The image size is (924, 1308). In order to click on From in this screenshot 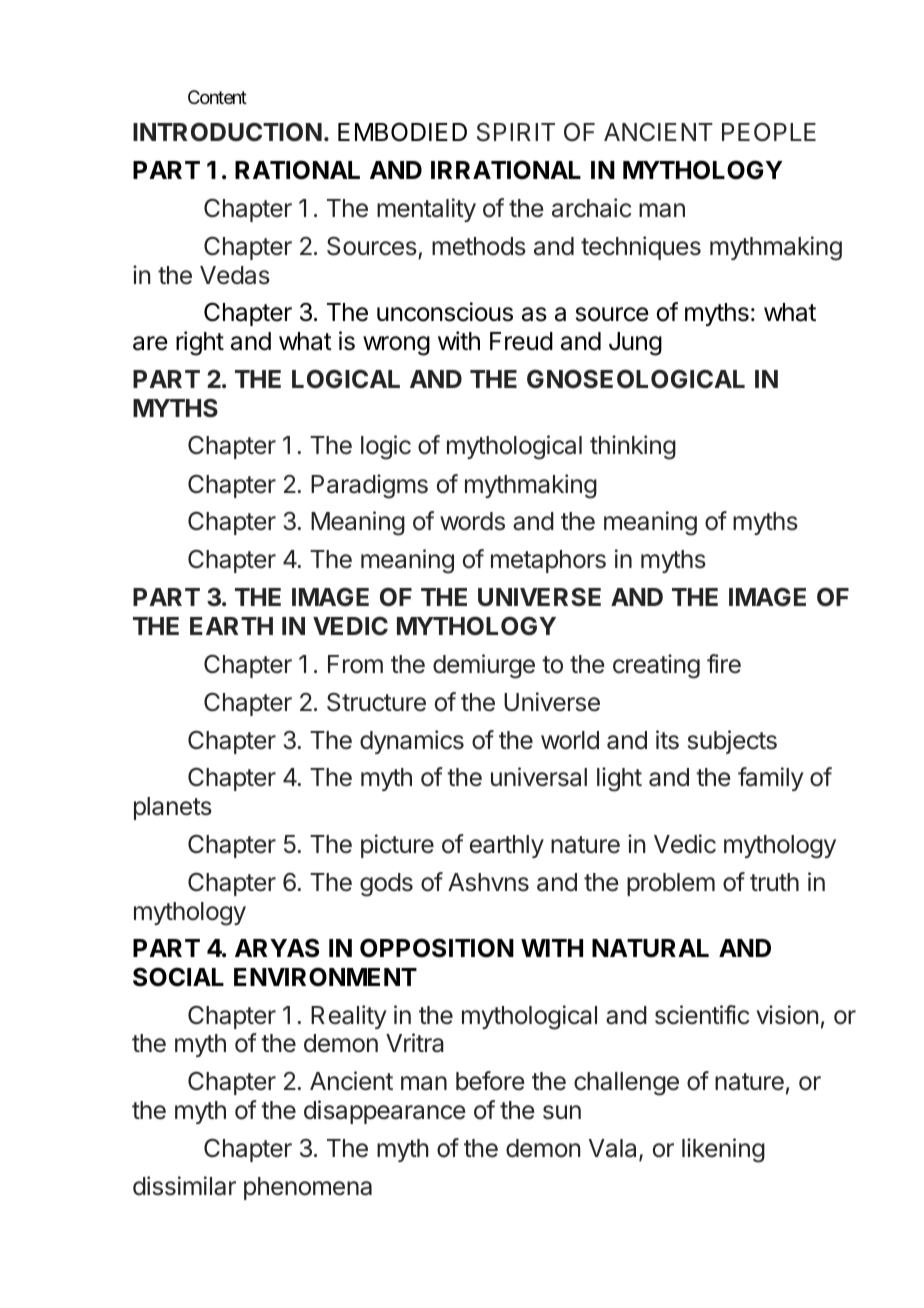, I will do `click(355, 664)`.
